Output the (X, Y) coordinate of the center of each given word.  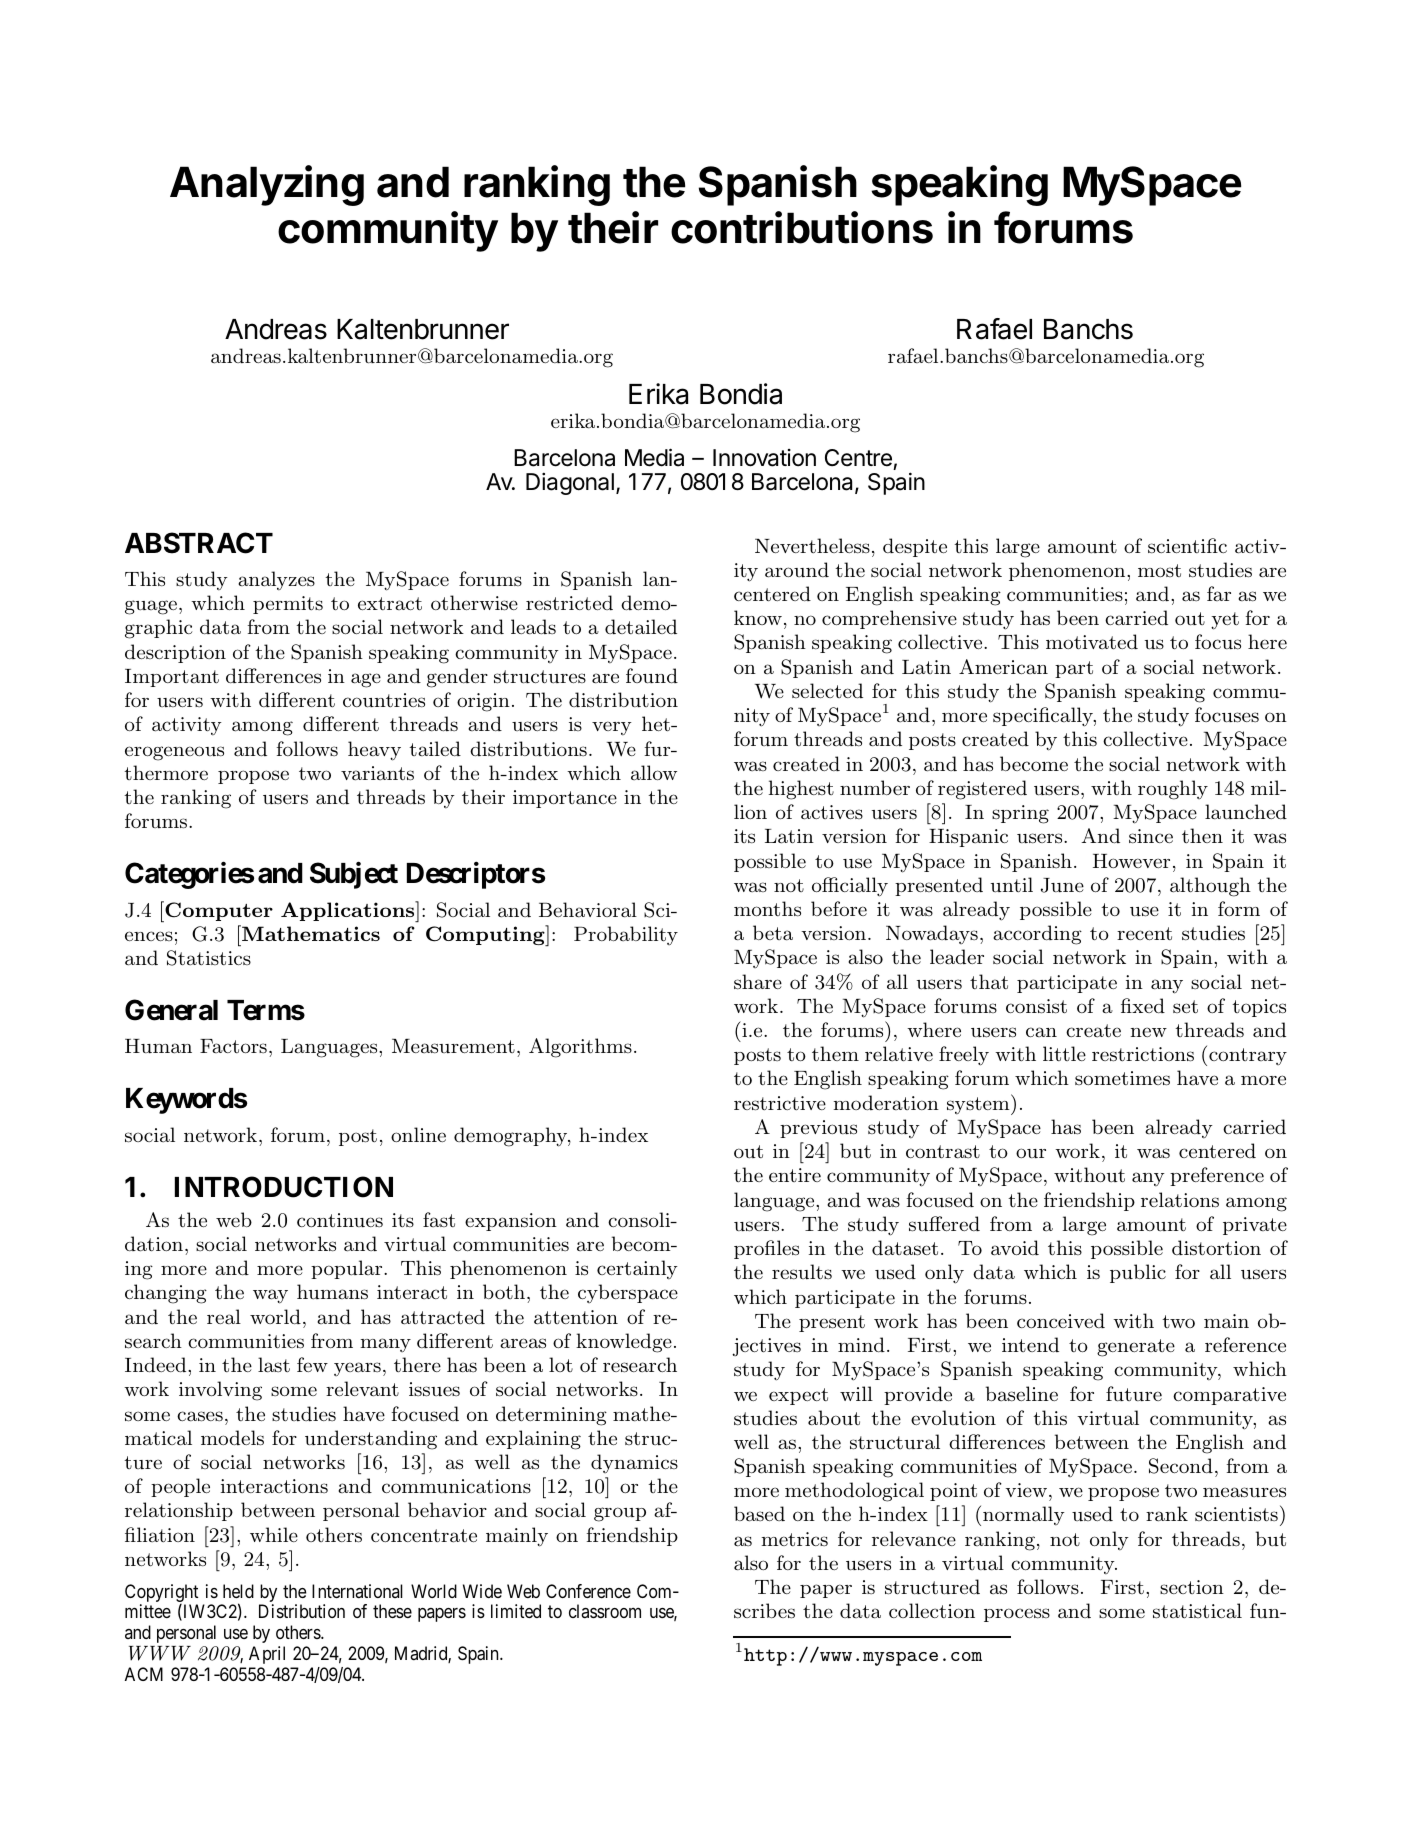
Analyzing (267, 185)
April (267, 1655)
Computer (218, 911)
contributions (802, 227)
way (270, 1296)
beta (773, 933)
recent (1144, 933)
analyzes (276, 581)
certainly (637, 1270)
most (1159, 570)
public (1138, 1273)
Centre (858, 458)
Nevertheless (812, 546)
